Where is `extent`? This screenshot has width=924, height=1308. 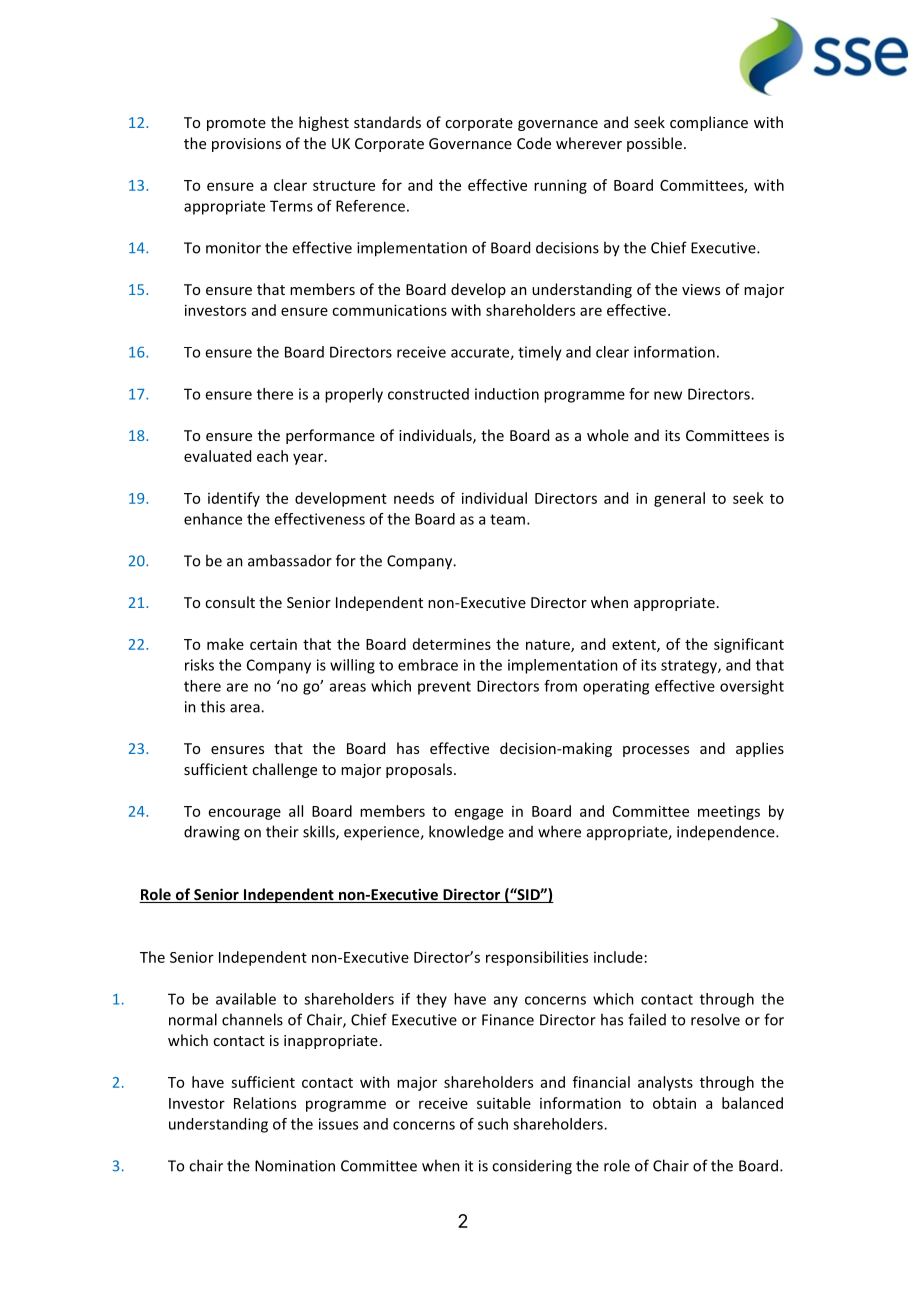
extent is located at coordinates (635, 646).
